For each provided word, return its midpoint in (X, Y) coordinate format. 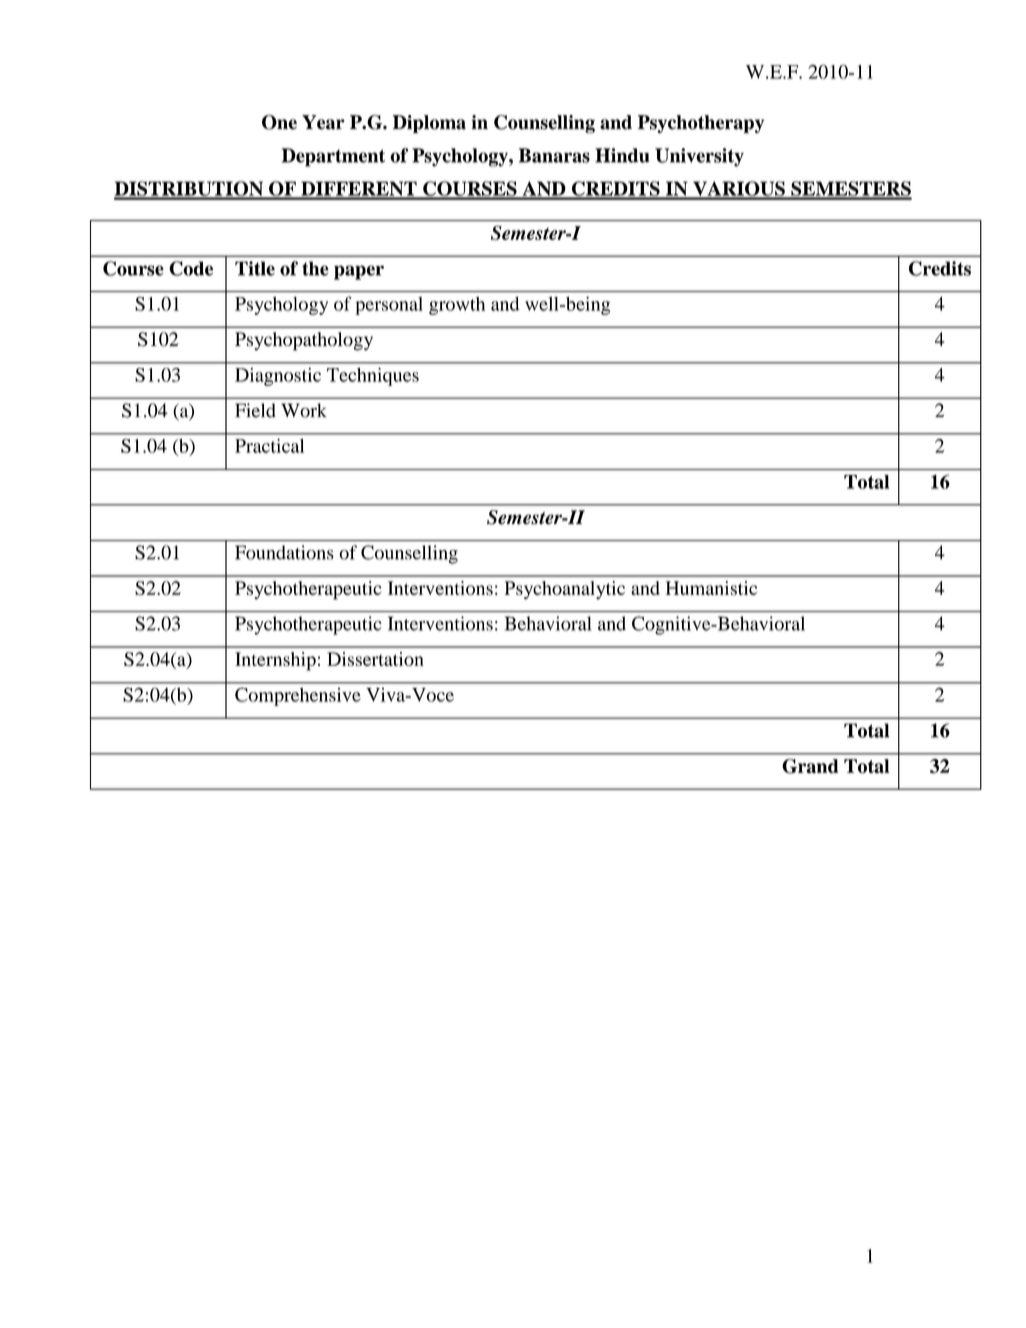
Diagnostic (278, 376)
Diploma (429, 124)
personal (389, 306)
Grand (810, 766)
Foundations (284, 552)
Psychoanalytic (565, 590)
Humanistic (711, 588)
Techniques (373, 377)
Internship (275, 661)
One (279, 122)
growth (457, 306)
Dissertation (375, 659)
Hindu (622, 155)
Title (255, 268)
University (699, 157)
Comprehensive (298, 696)
